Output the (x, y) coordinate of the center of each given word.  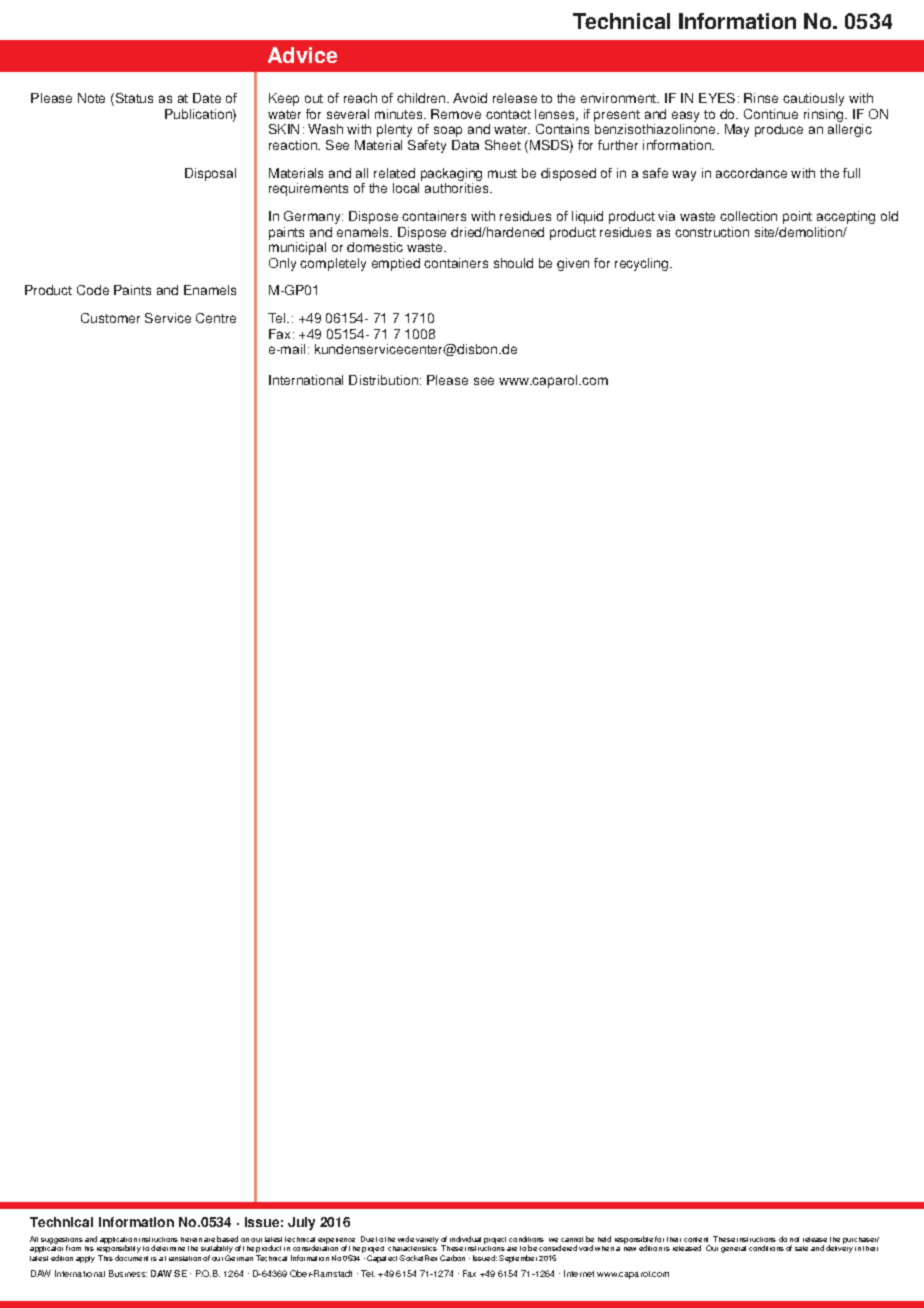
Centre (216, 318)
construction (712, 232)
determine (168, 1248)
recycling (643, 264)
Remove (456, 114)
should (513, 263)
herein (191, 1239)
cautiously (813, 99)
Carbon (452, 1258)
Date (207, 98)
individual (465, 1239)
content (696, 1239)
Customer (110, 318)
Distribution (383, 380)
